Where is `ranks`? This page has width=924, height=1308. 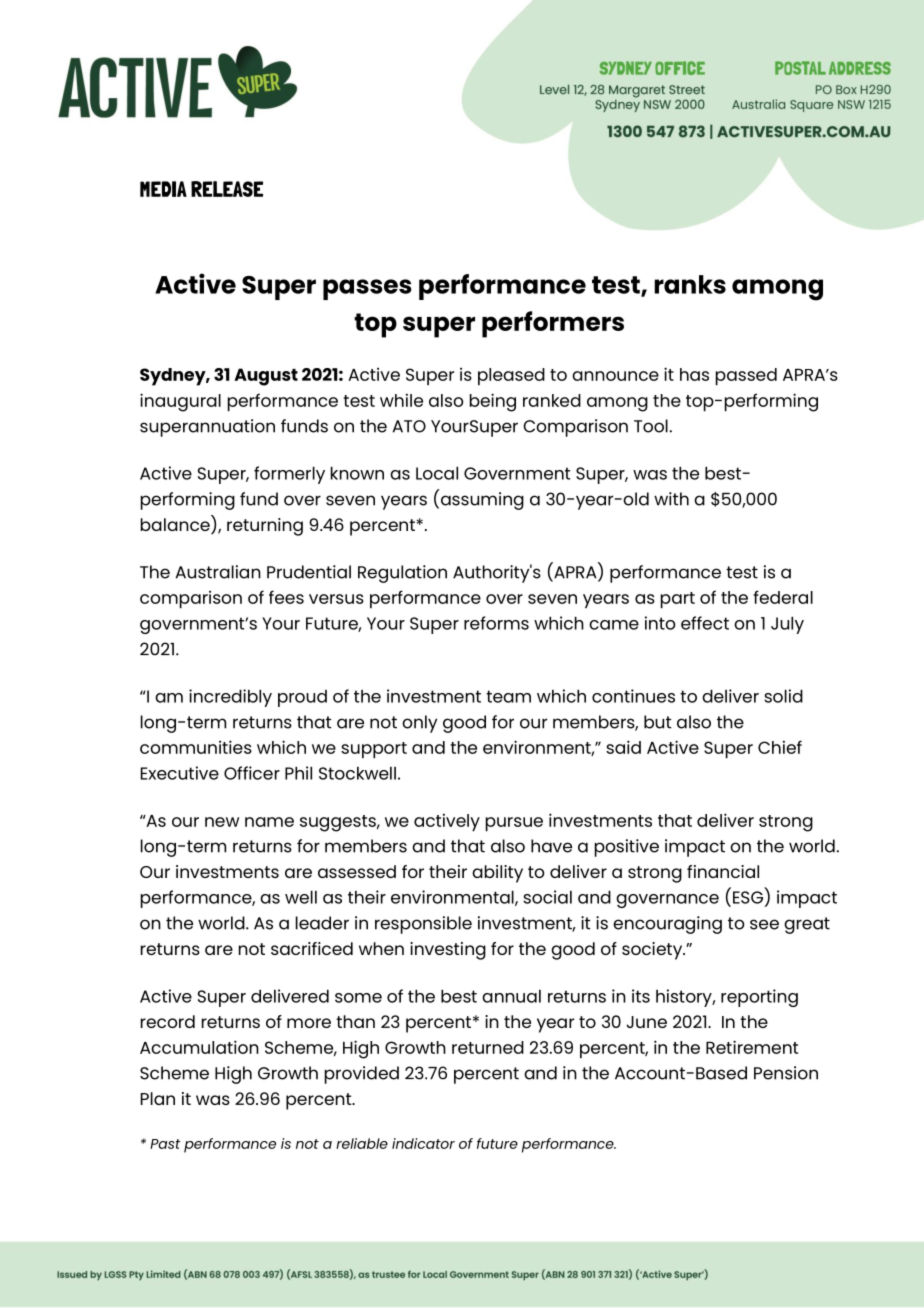
ranks is located at coordinates (690, 284).
